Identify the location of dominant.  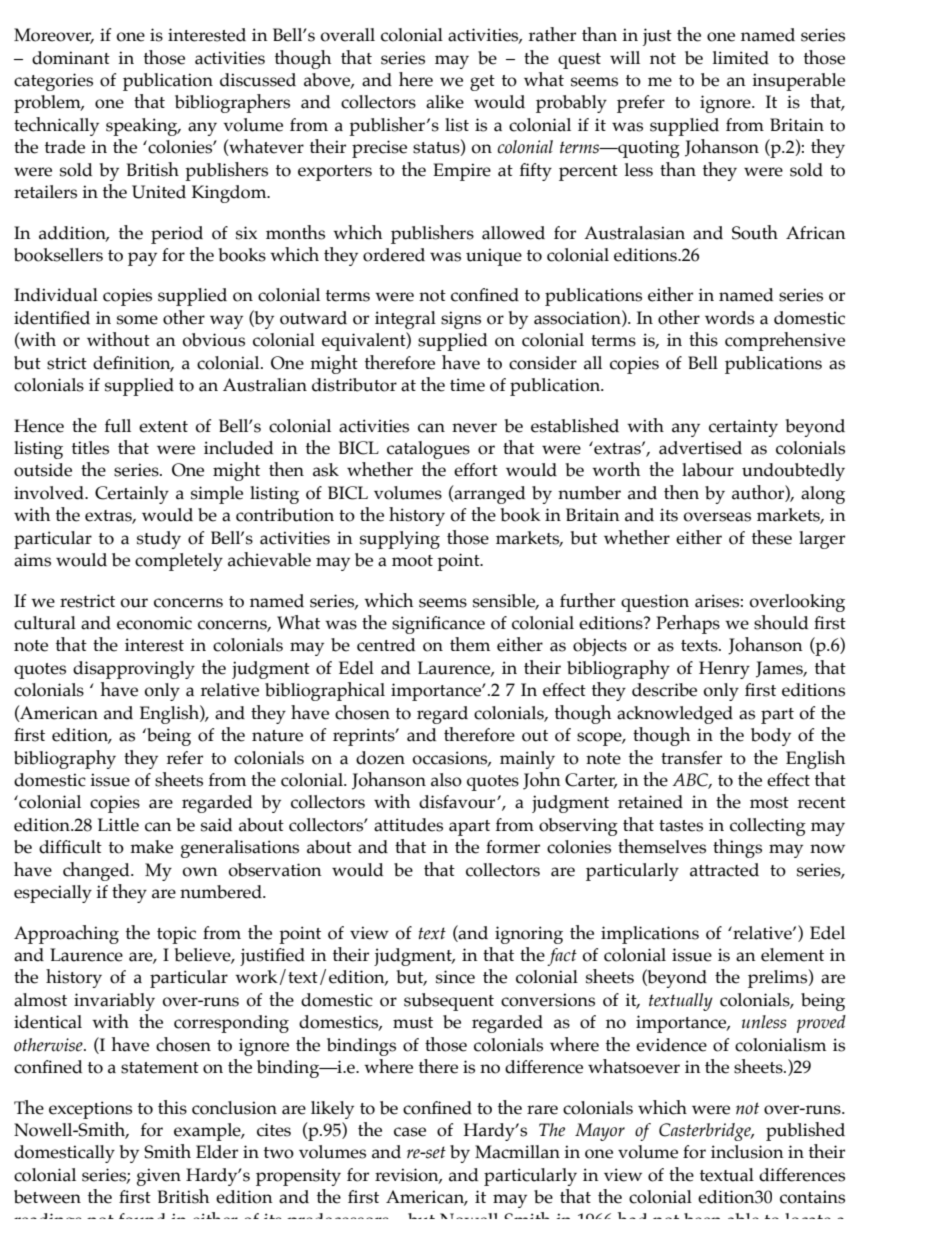
(71, 58).
